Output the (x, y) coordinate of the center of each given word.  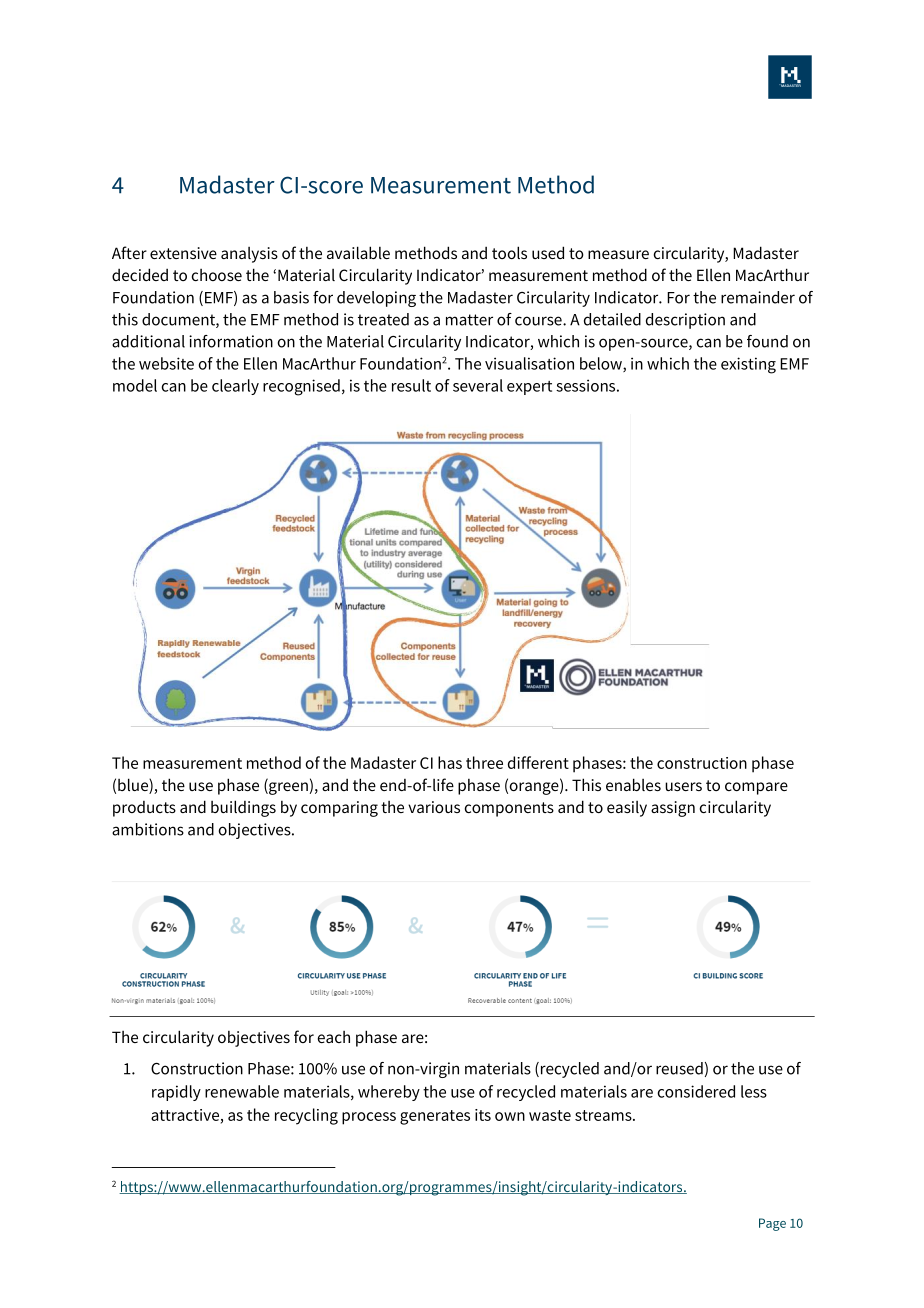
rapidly (176, 1093)
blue (134, 786)
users (683, 786)
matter (469, 320)
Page (772, 1224)
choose (217, 275)
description (685, 321)
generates (435, 1117)
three (484, 762)
